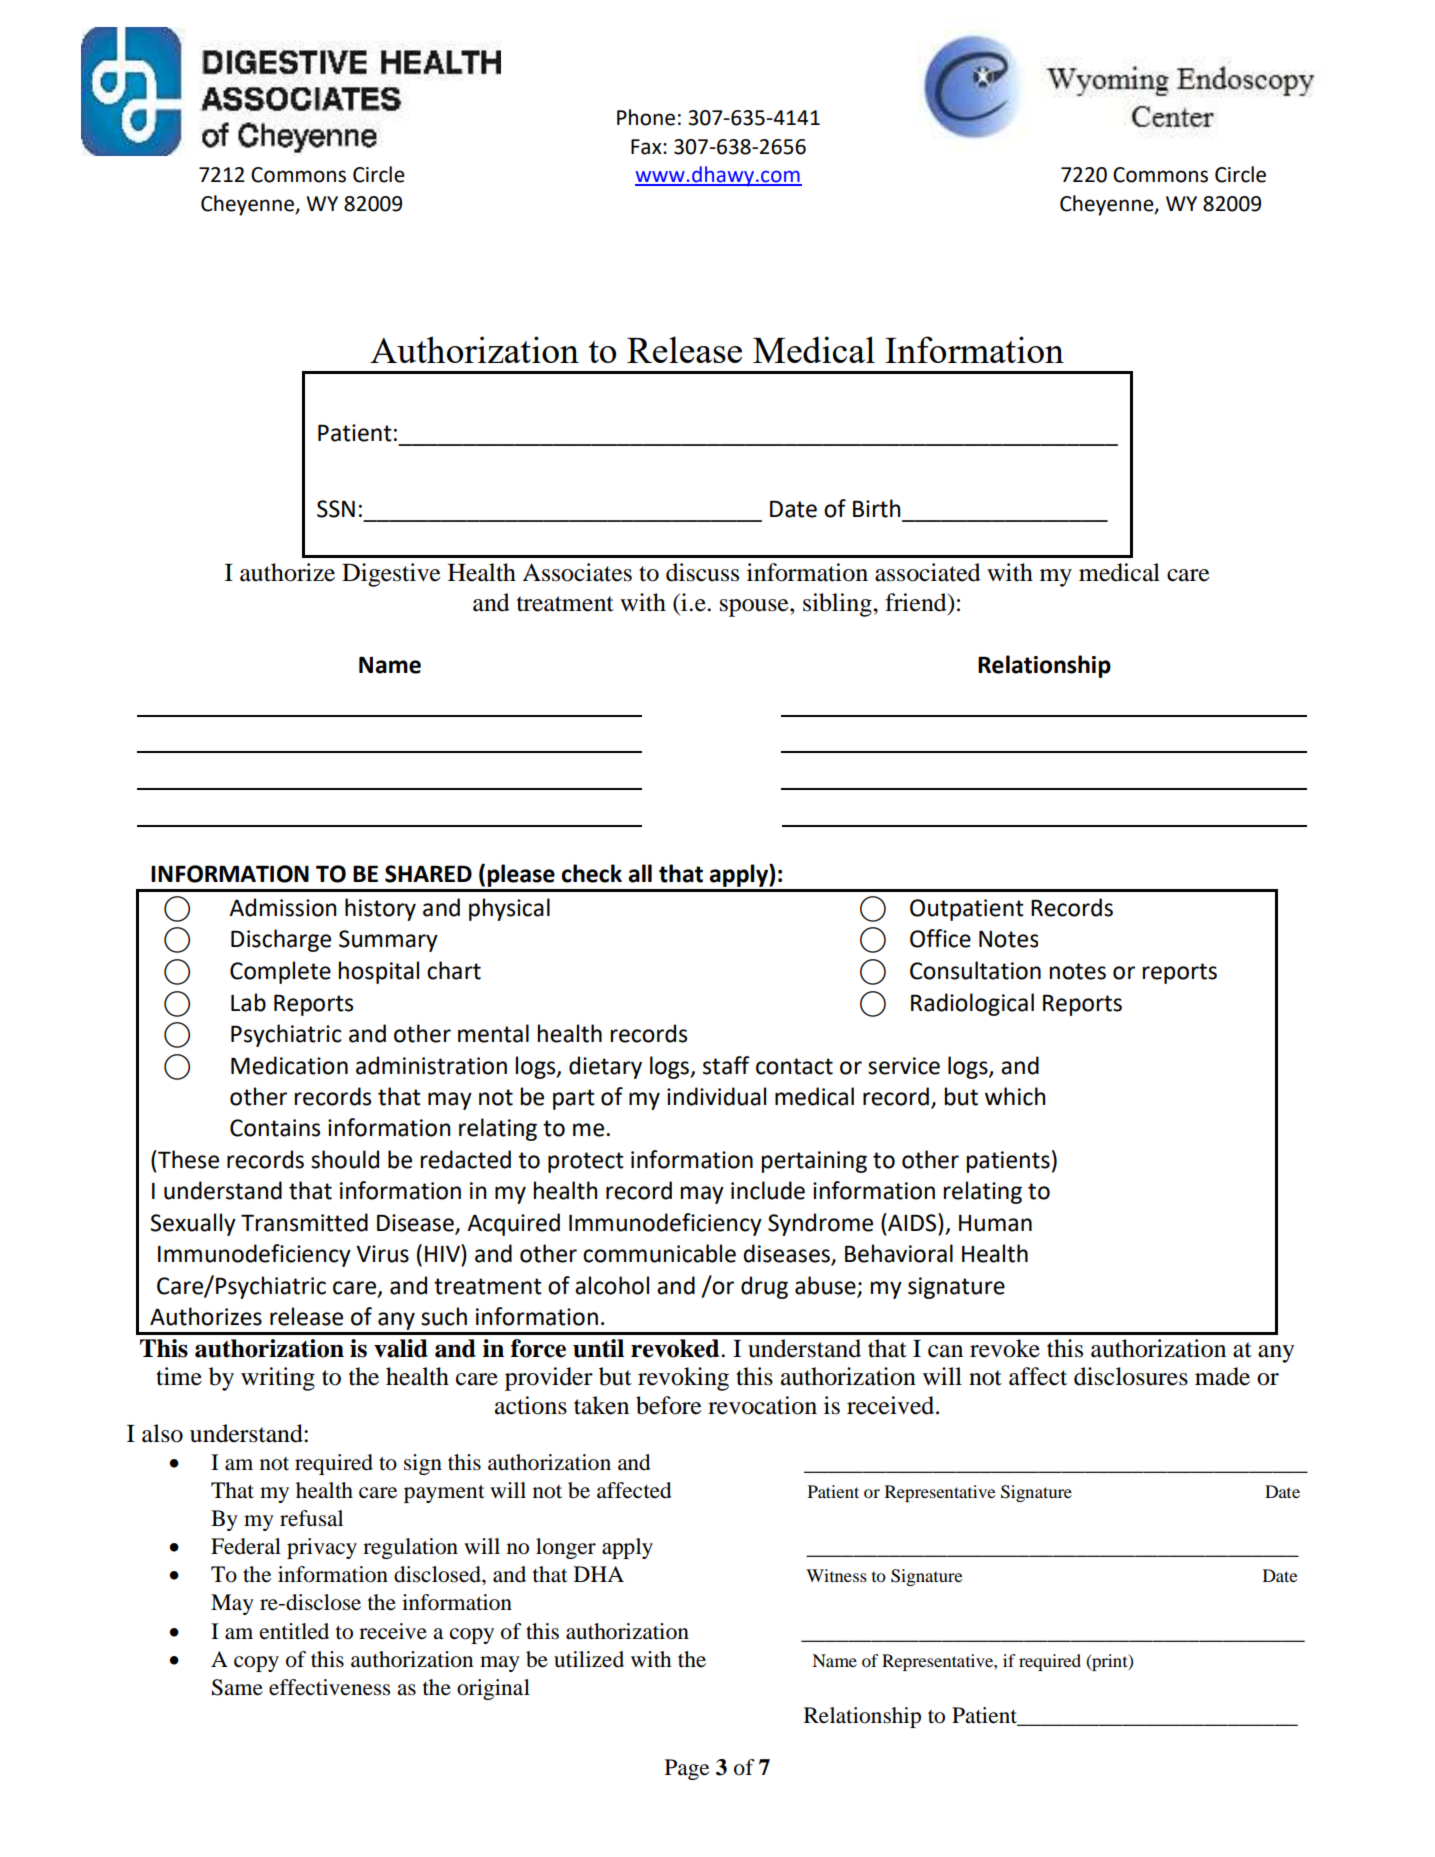 This document has height=1857, width=1435. I want to click on effectiveness, so click(330, 1687).
